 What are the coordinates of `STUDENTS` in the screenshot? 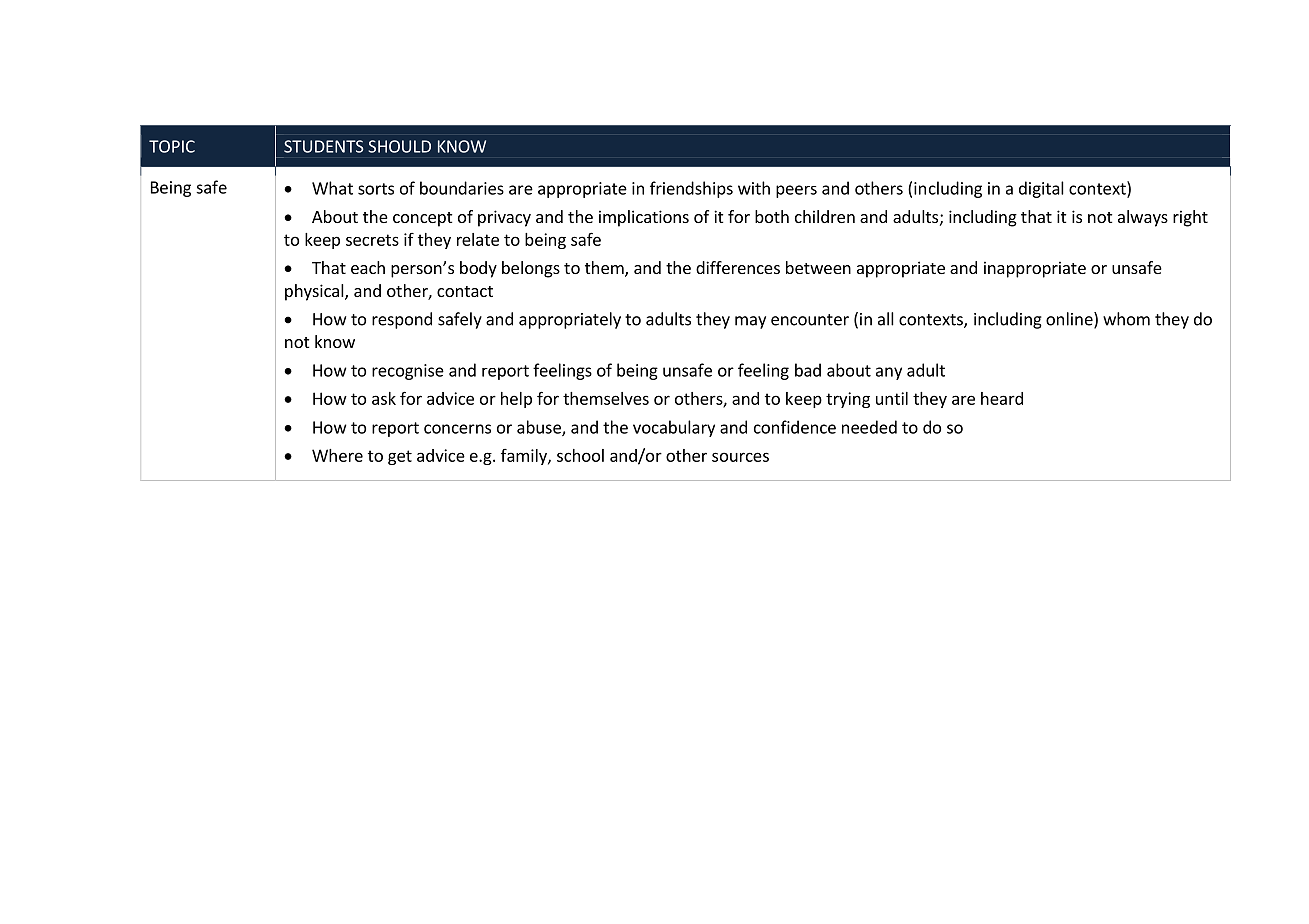 It's located at (324, 146).
